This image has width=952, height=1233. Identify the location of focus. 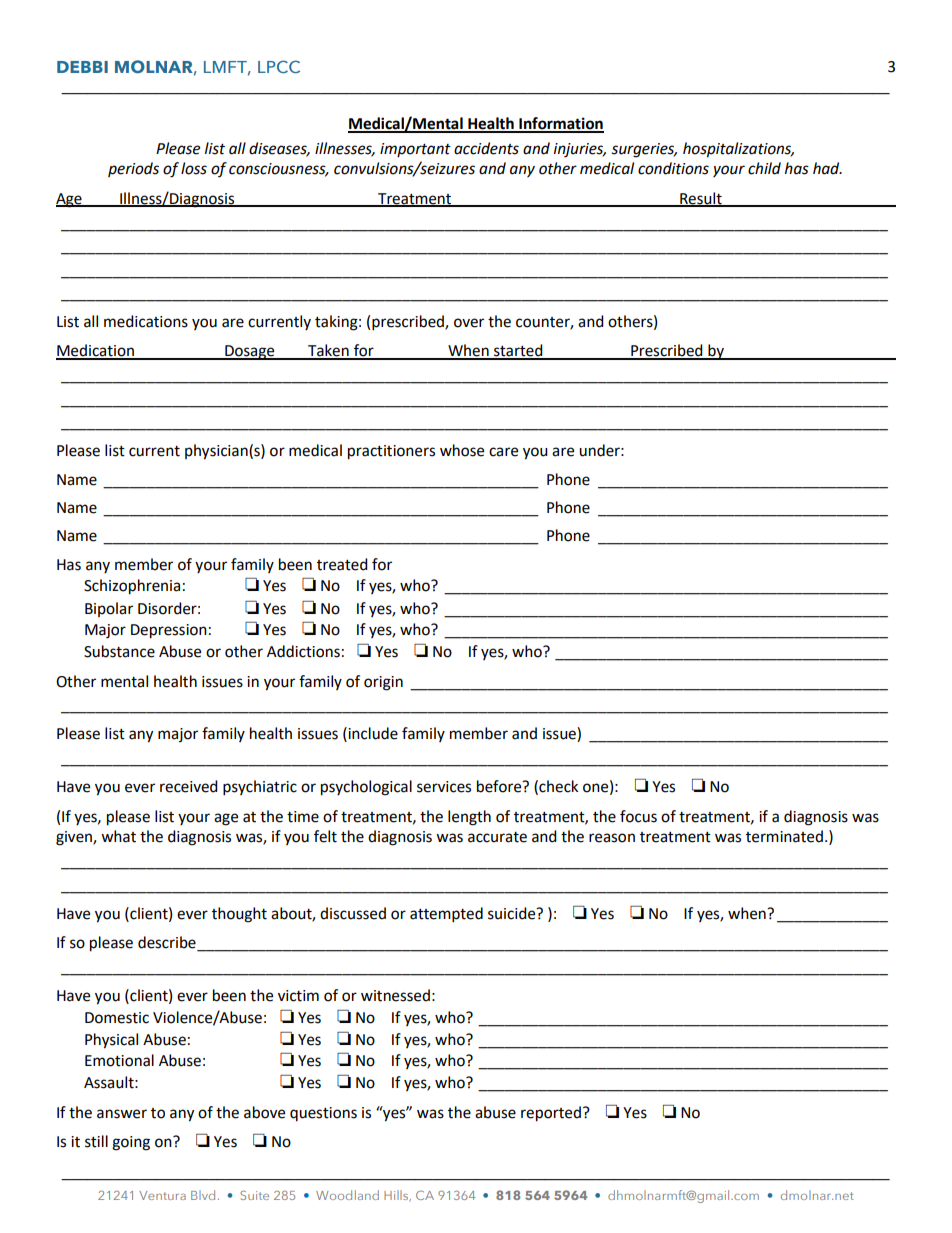
(638, 816).
